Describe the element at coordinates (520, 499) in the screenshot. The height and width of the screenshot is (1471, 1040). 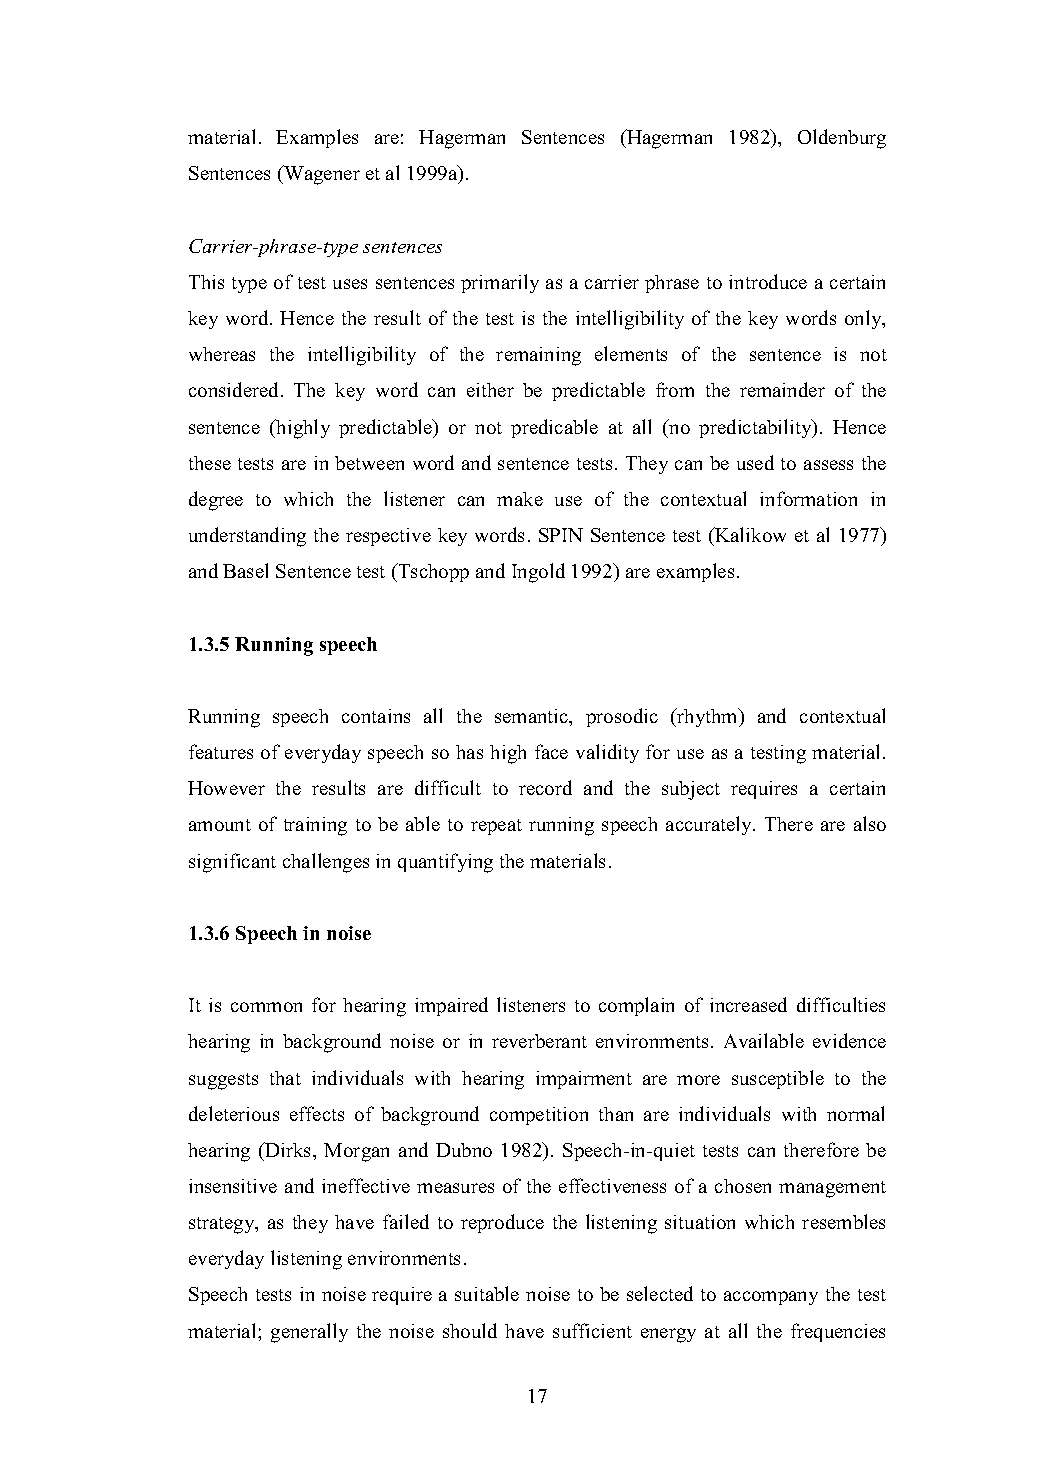
I see `make` at that location.
